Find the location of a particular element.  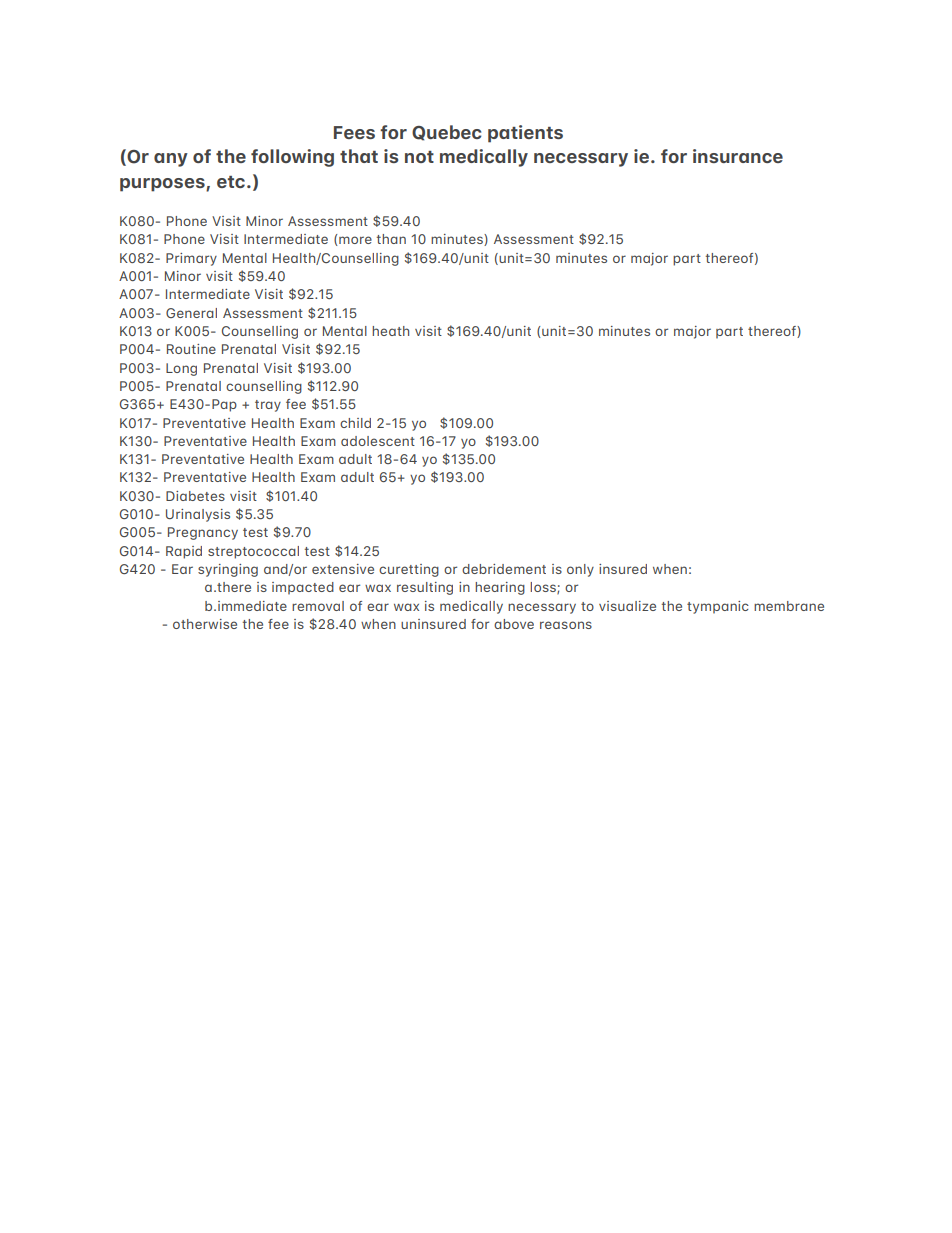

more is located at coordinates (354, 241).
